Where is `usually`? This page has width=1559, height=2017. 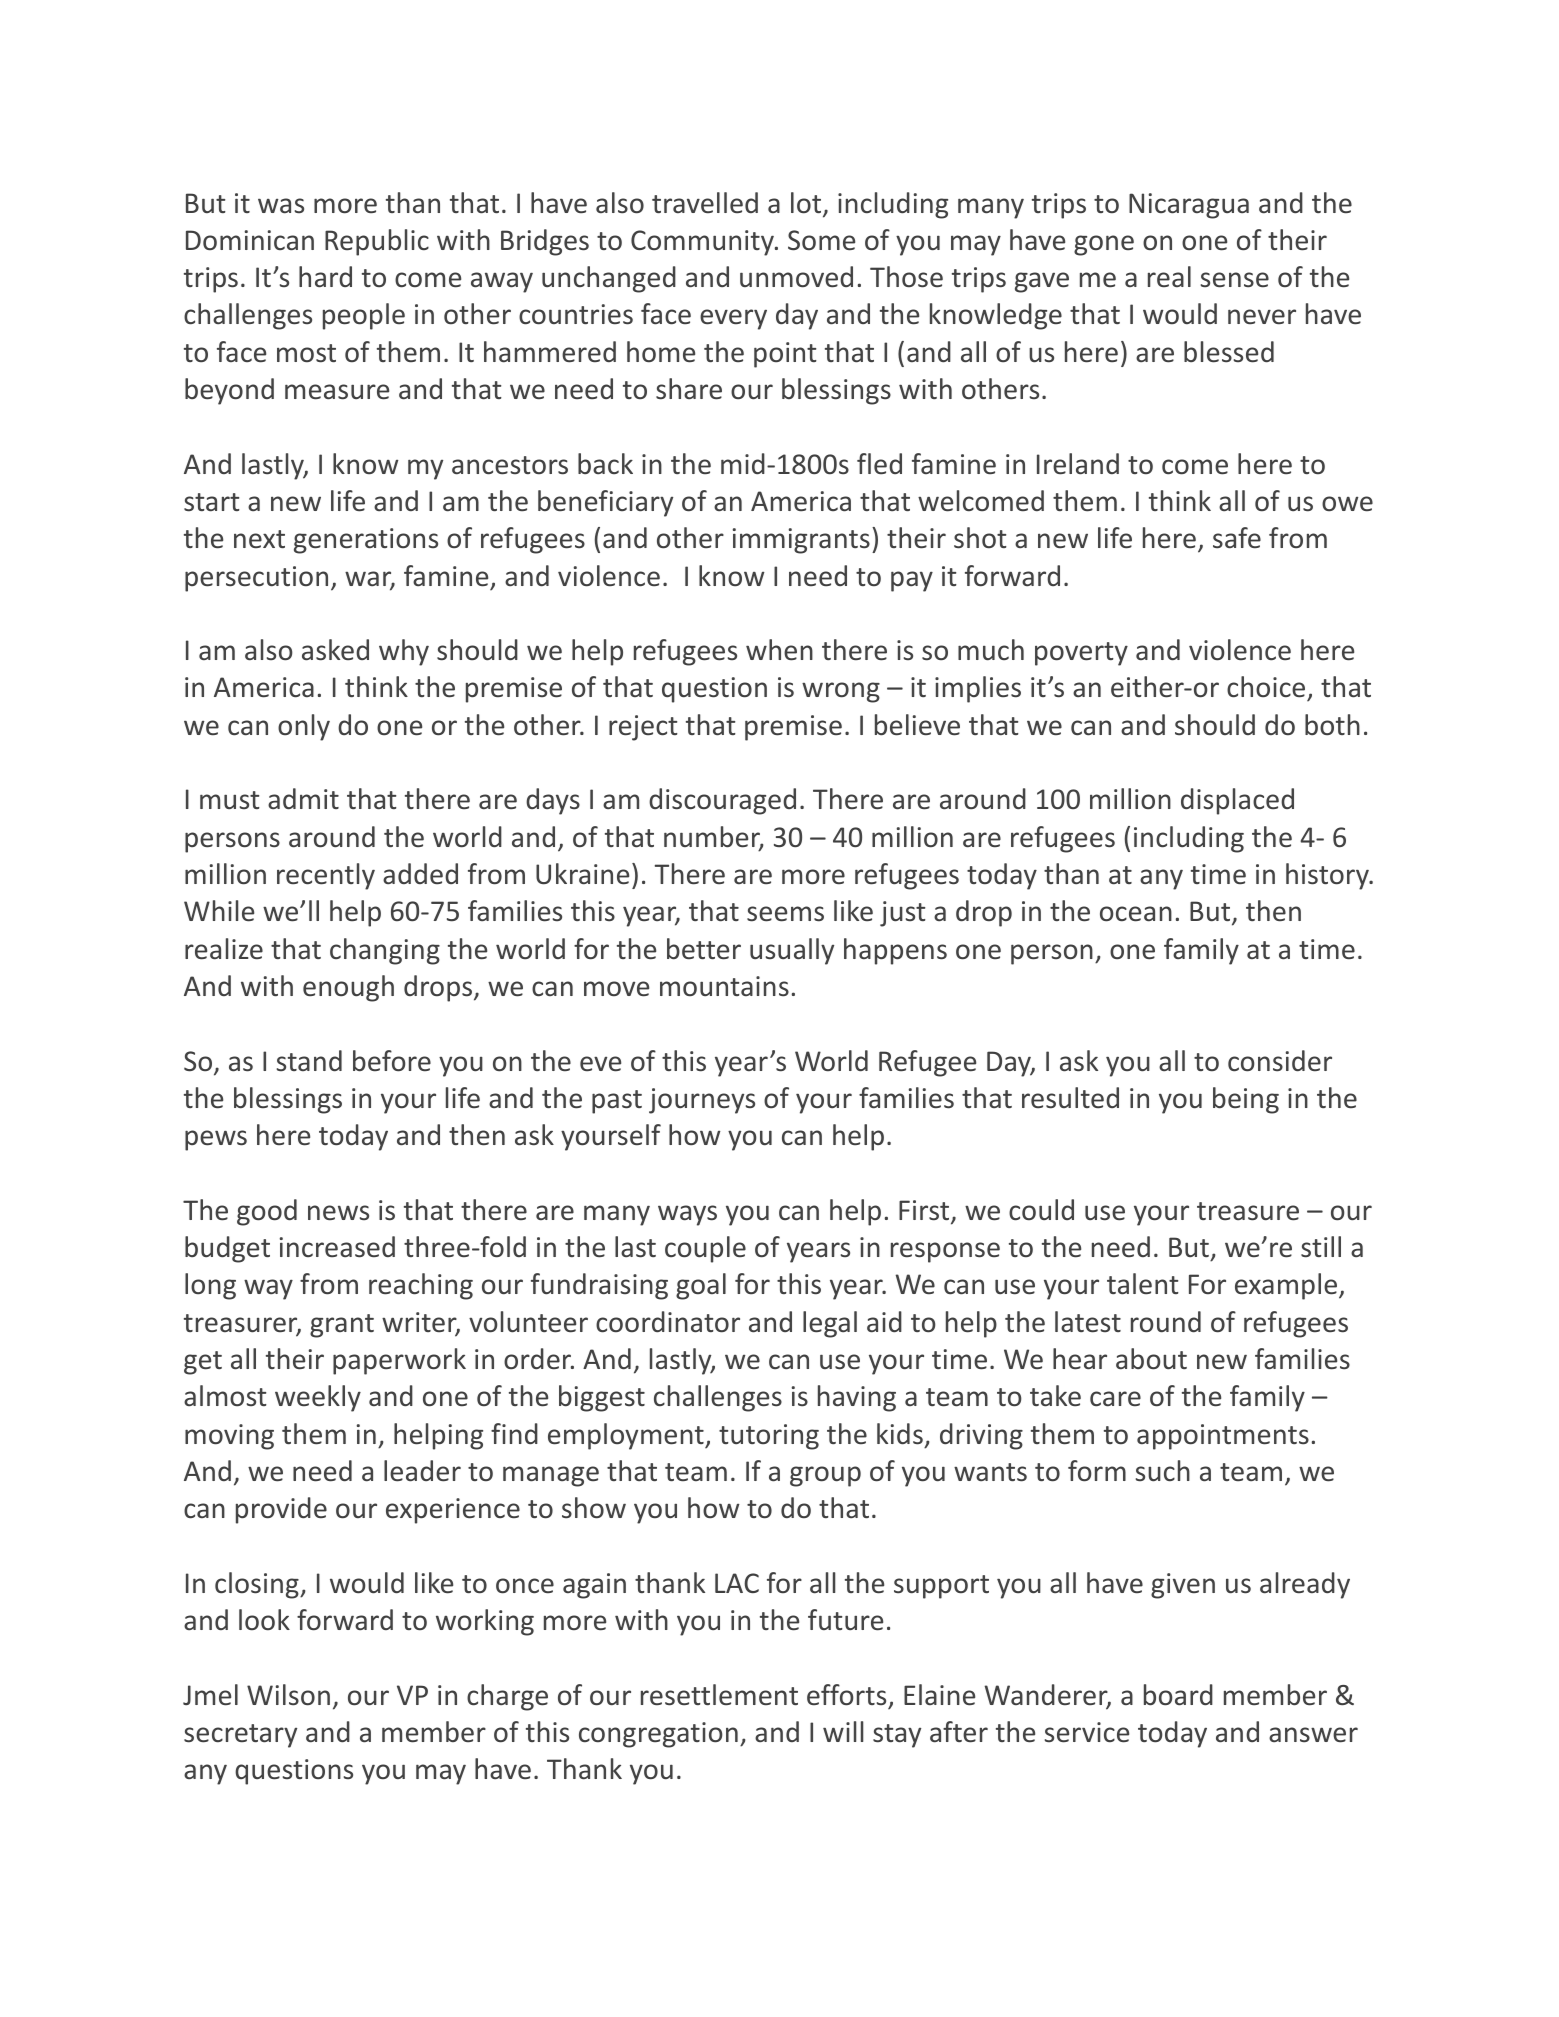 usually is located at coordinates (792, 951).
